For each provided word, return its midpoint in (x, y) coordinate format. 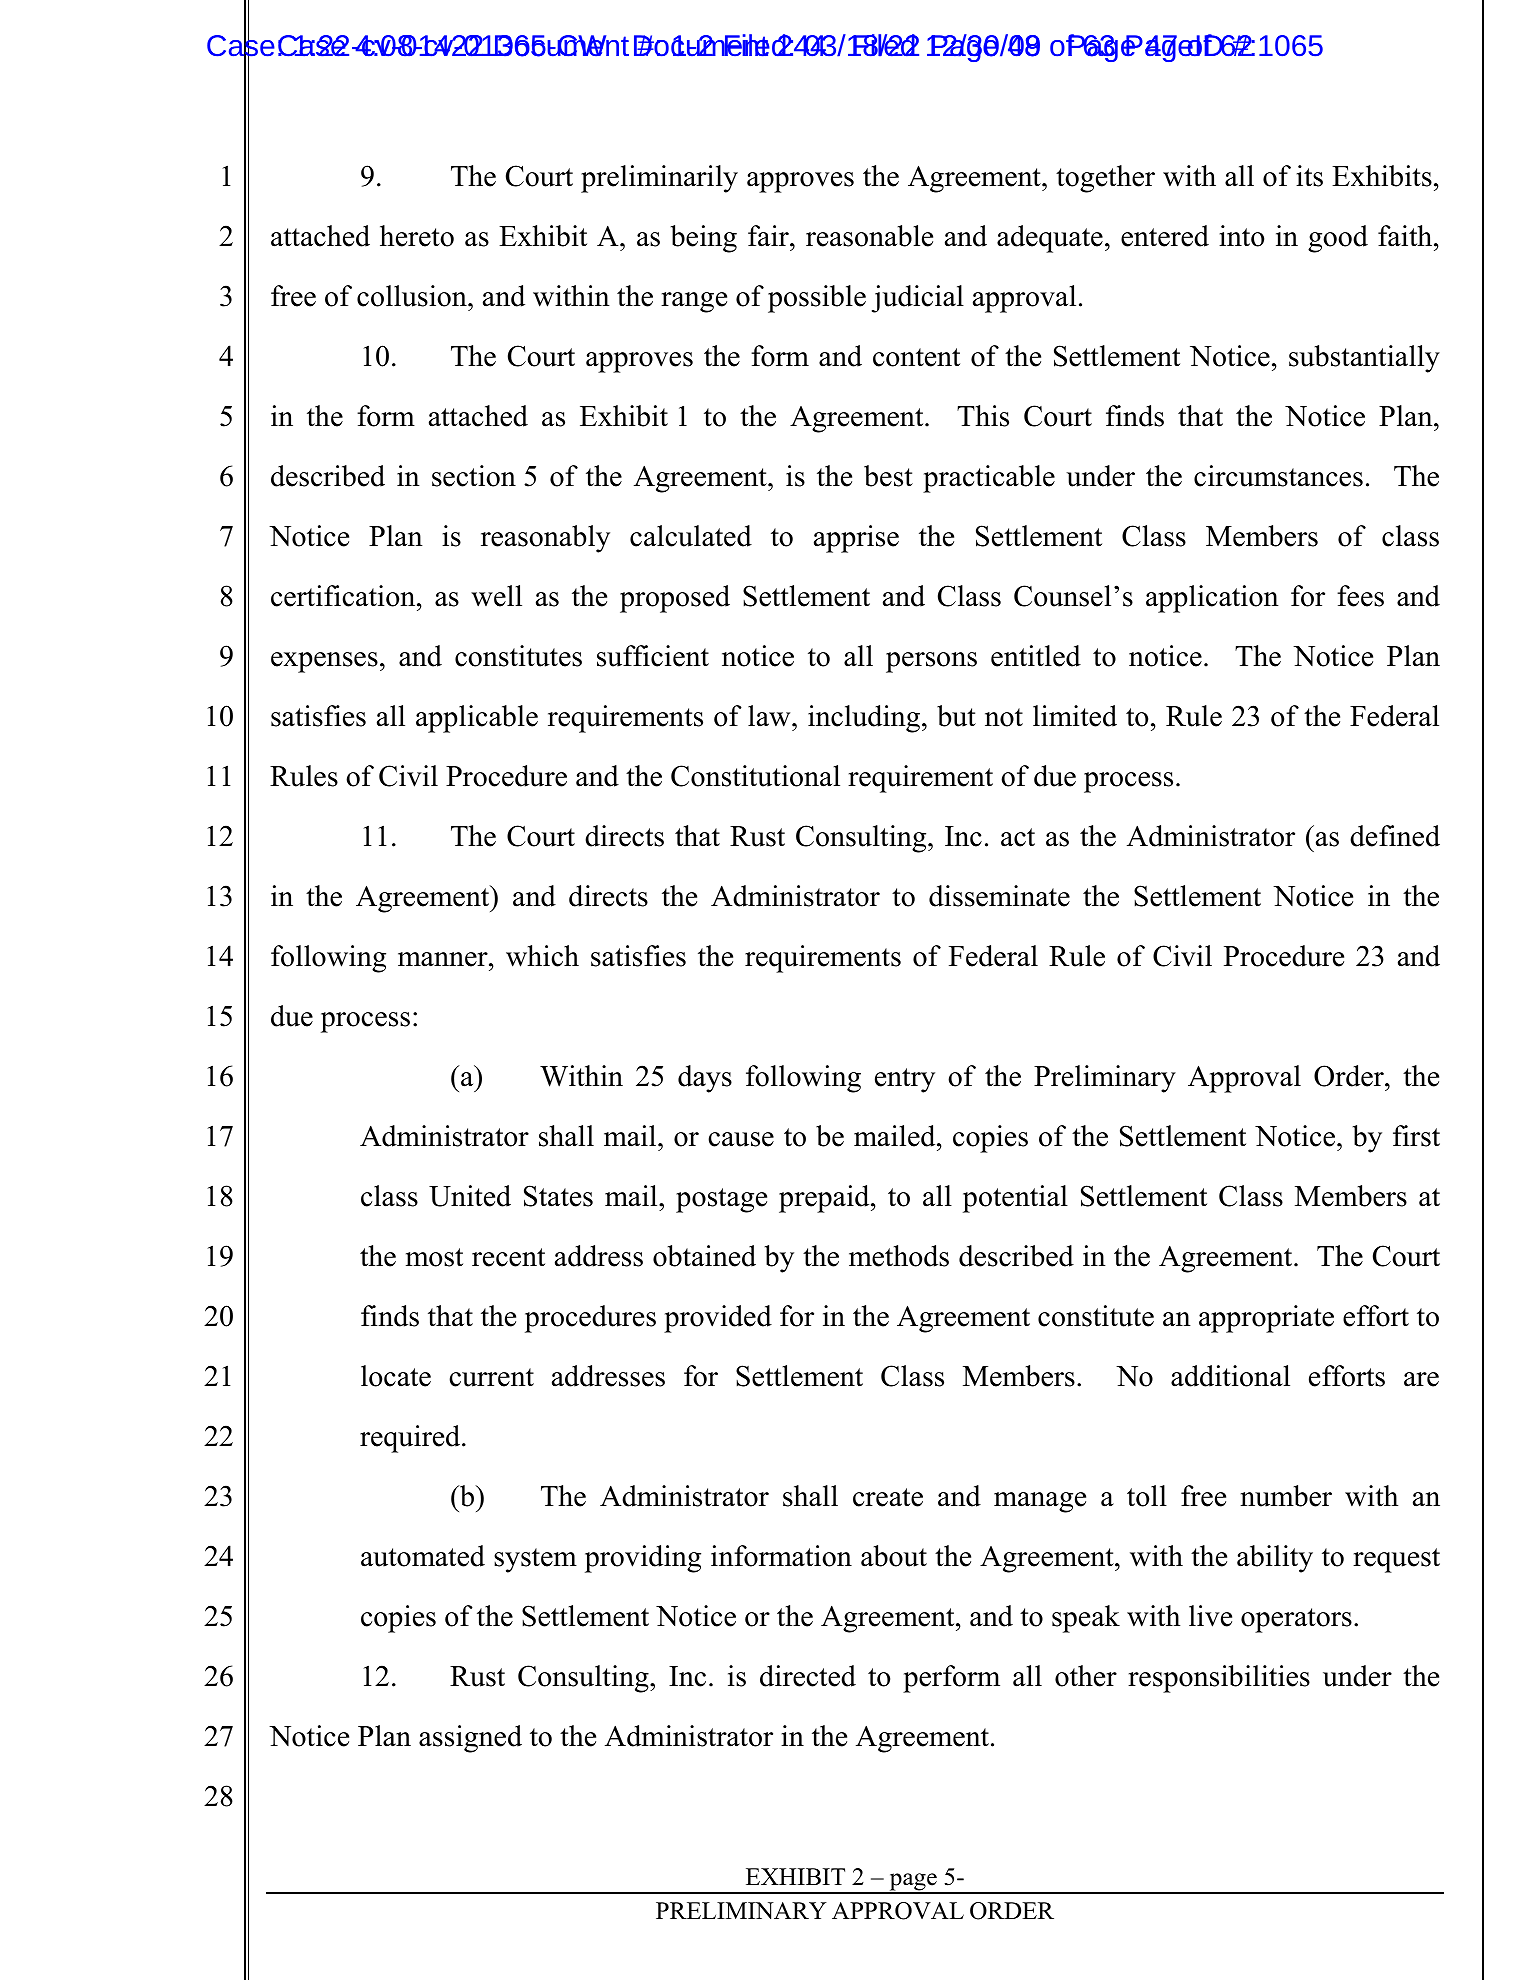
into (1241, 236)
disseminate (999, 896)
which (542, 956)
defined (1395, 836)
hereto (417, 236)
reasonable (869, 236)
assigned (470, 1739)
